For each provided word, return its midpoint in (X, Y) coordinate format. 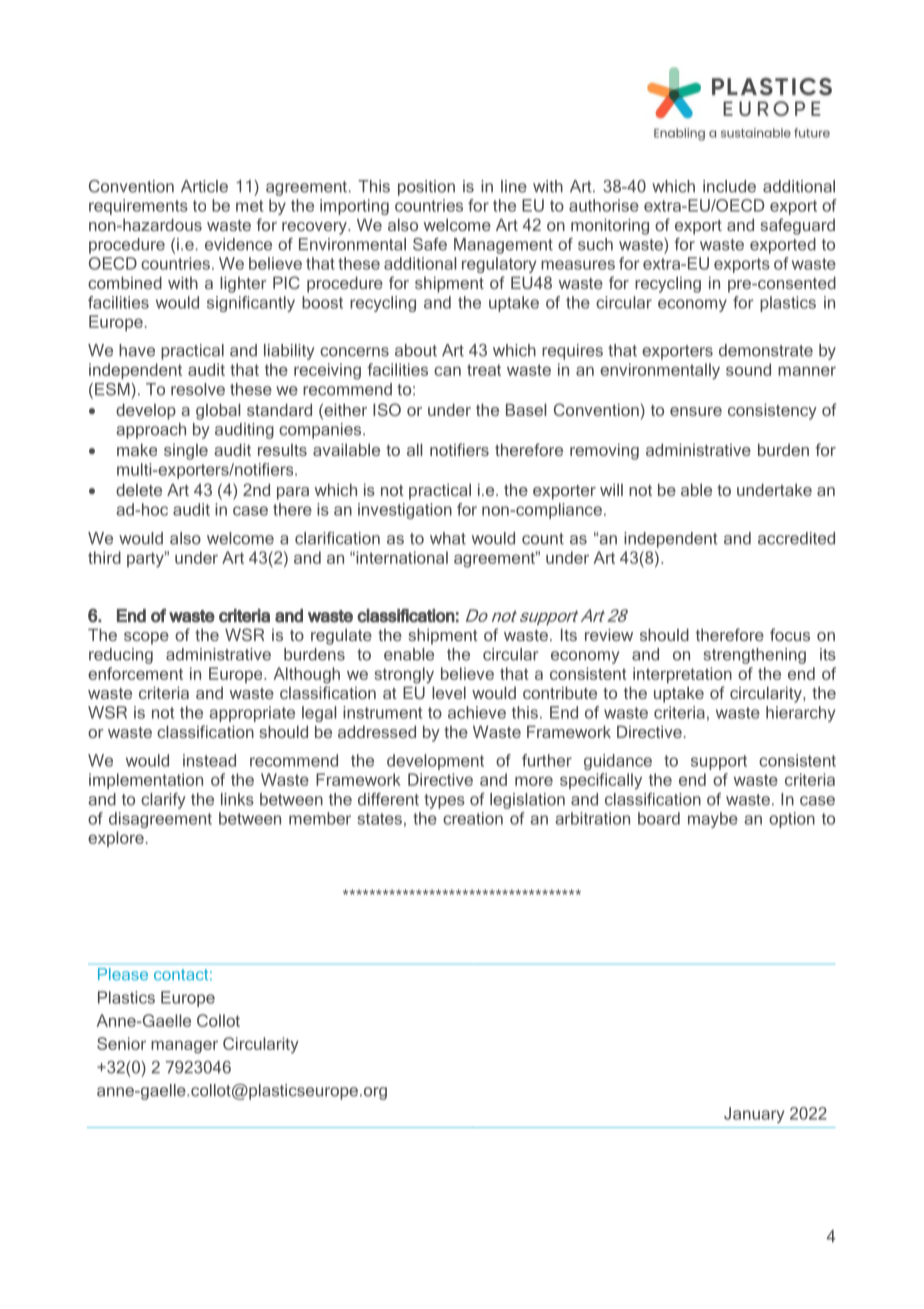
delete (139, 489)
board (659, 818)
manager (184, 1047)
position (426, 188)
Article (204, 186)
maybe (713, 820)
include (729, 186)
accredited (796, 538)
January (754, 1115)
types (444, 801)
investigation (405, 511)
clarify (163, 801)
